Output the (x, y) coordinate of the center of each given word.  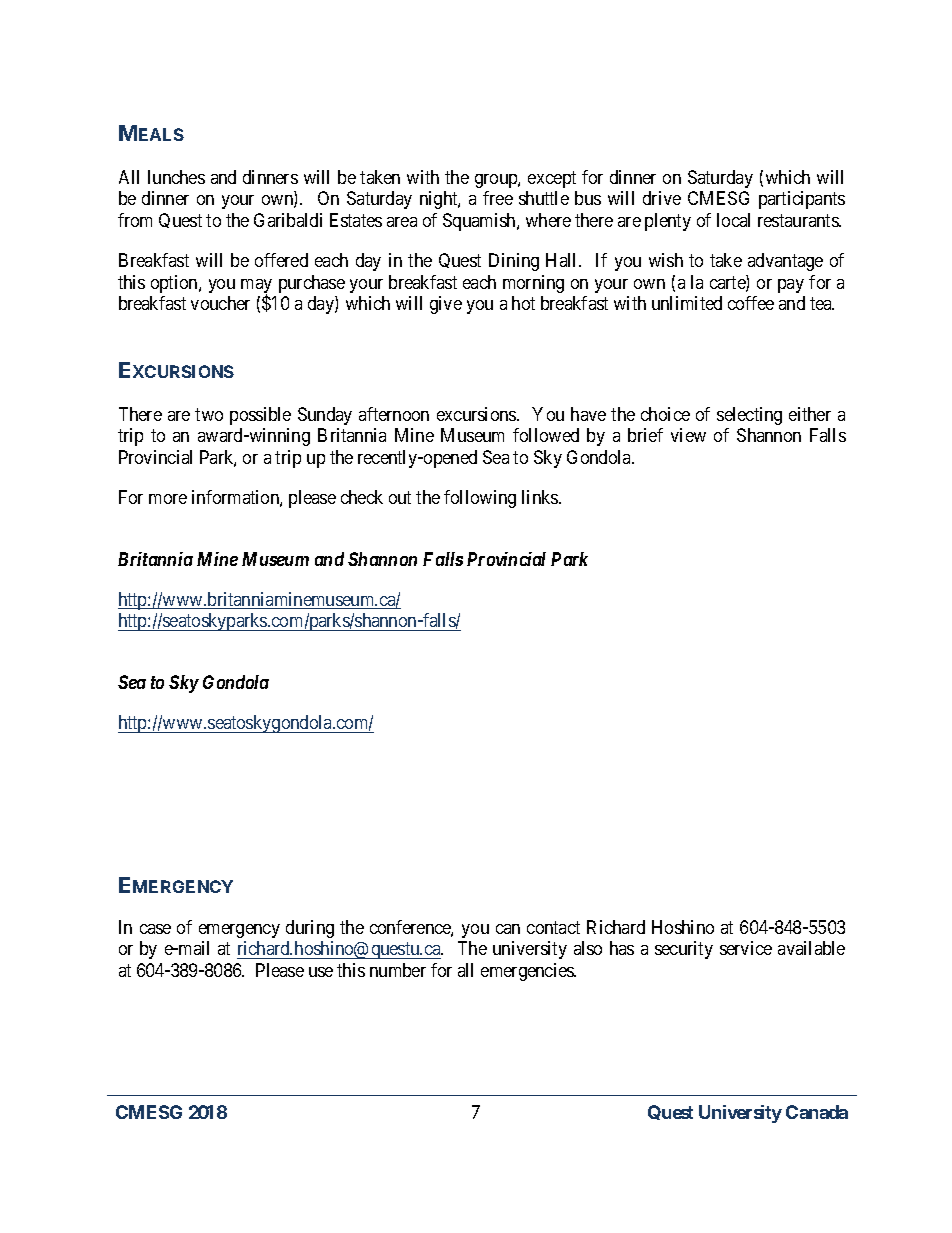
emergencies (528, 972)
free (498, 198)
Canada (817, 1112)
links (541, 497)
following (480, 499)
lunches (176, 177)
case (155, 929)
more (168, 499)
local (733, 220)
